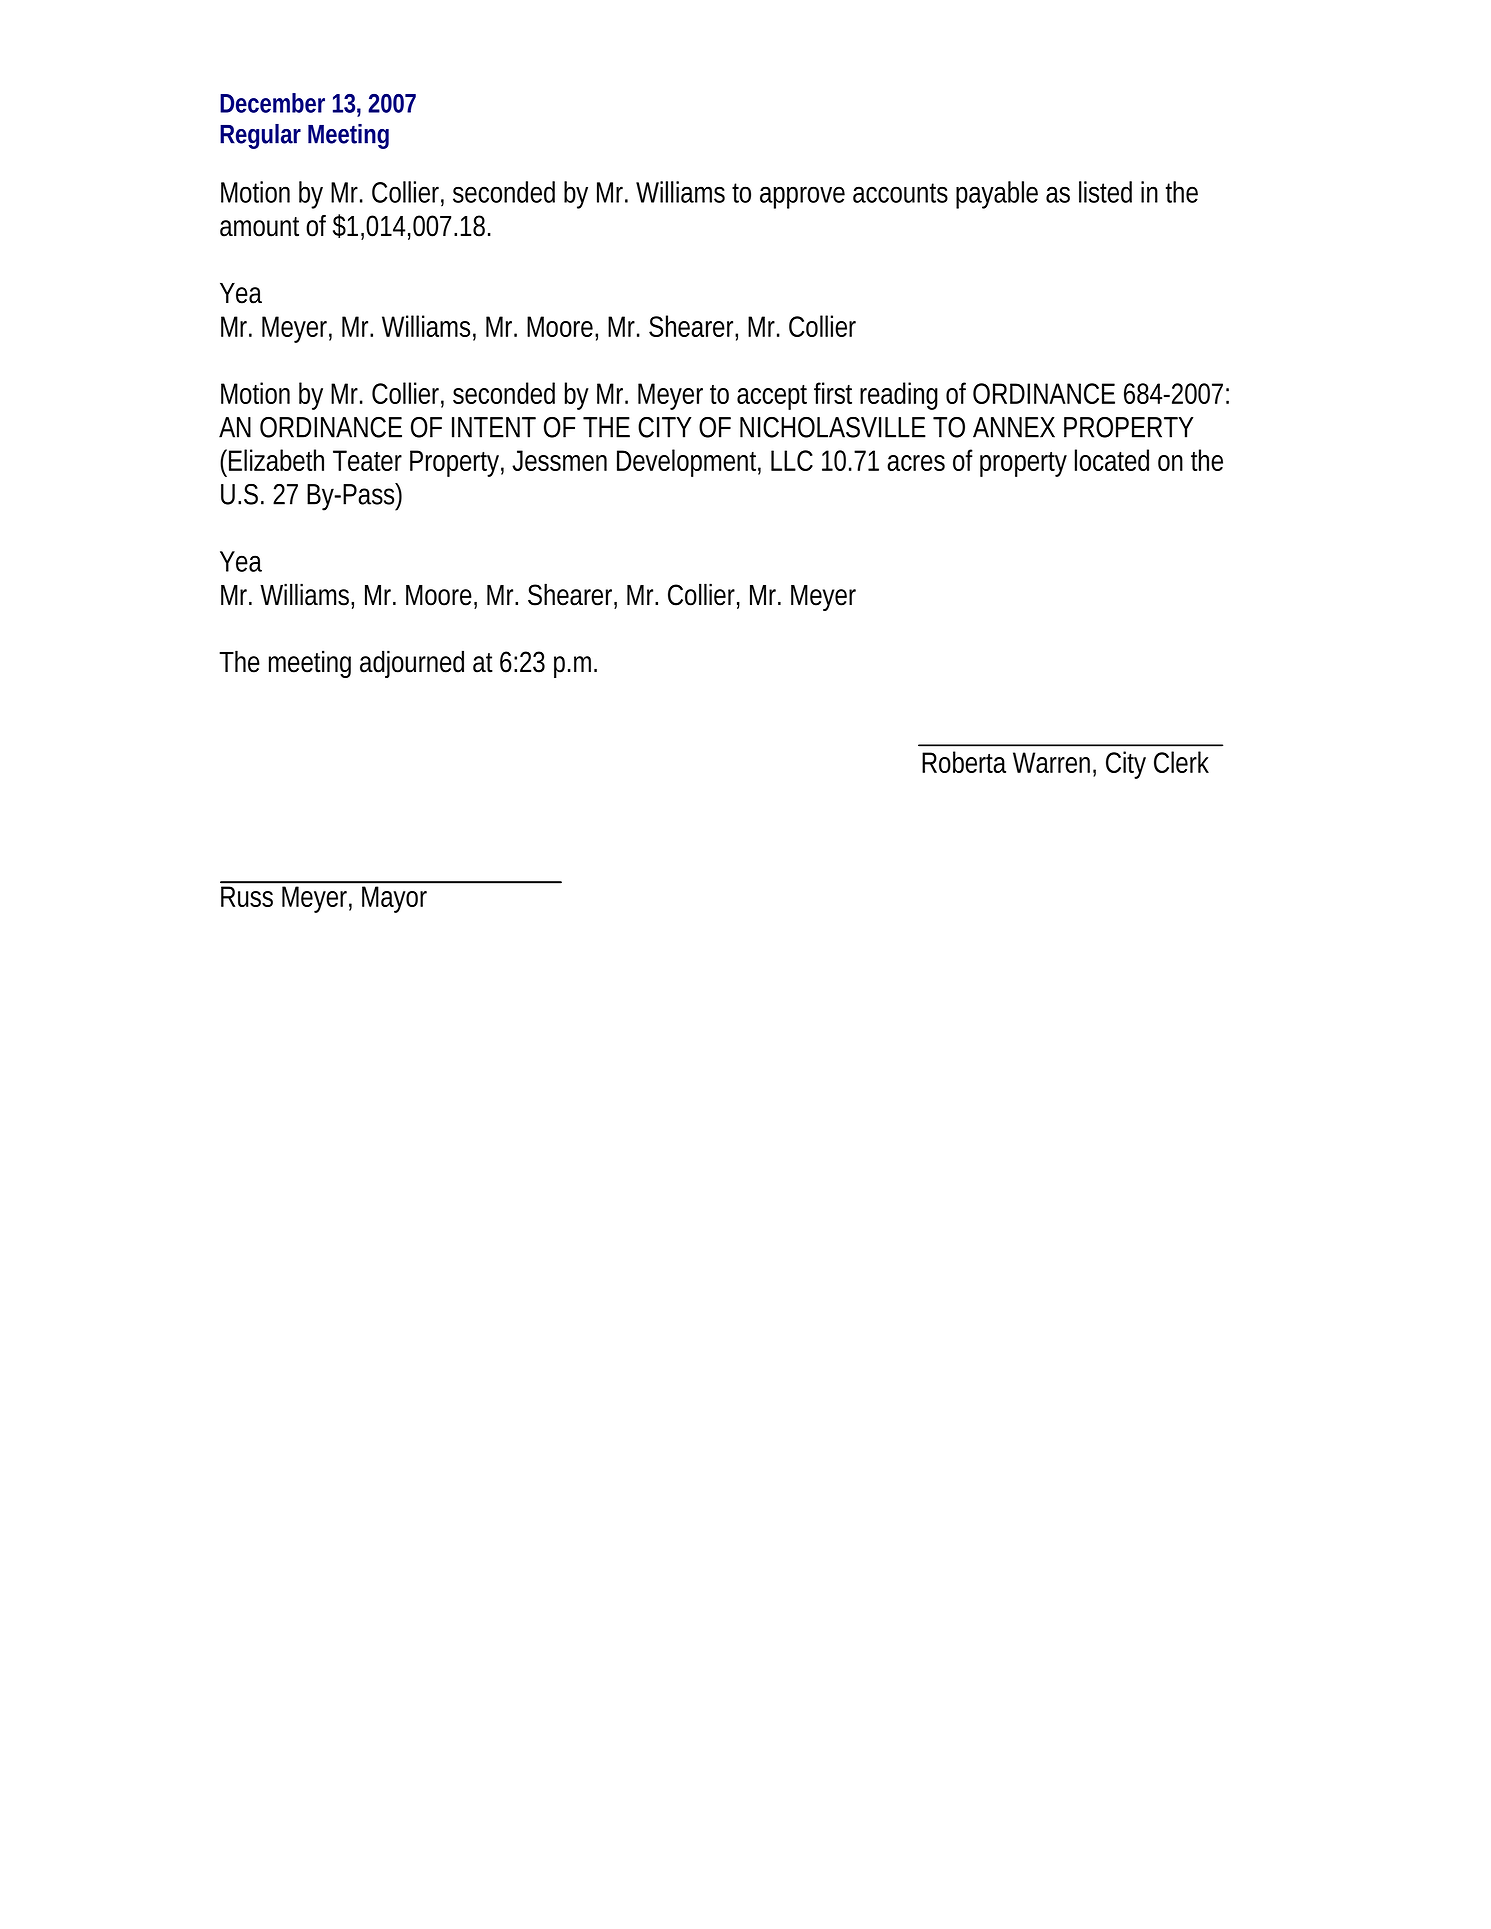 This screenshot has width=1491, height=1929. Describe the element at coordinates (899, 396) in the screenshot. I see `reading` at that location.
